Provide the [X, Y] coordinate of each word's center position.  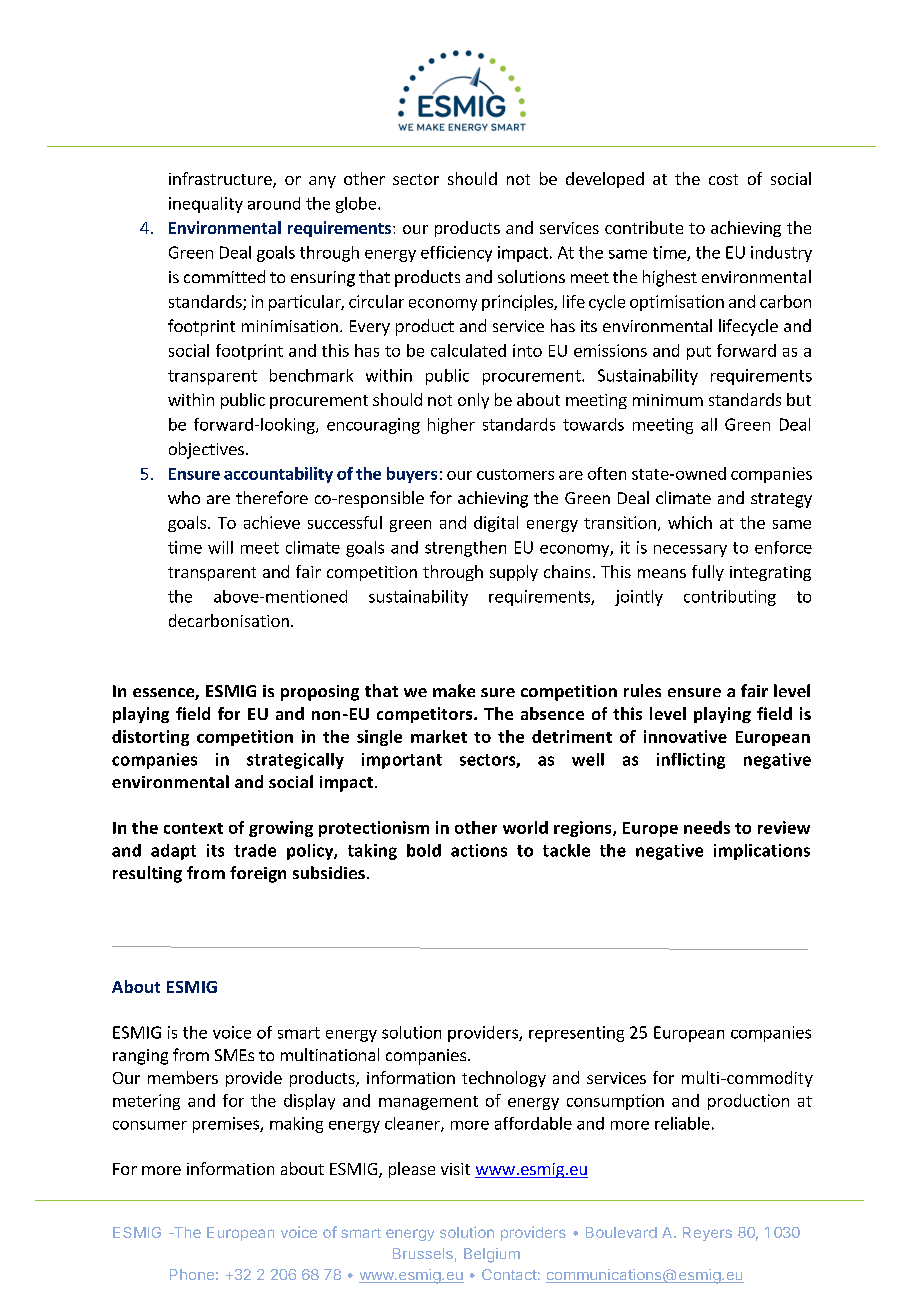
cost [723, 179]
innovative [685, 736]
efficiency [456, 254]
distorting [150, 738]
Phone [192, 1274]
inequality [206, 205]
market [439, 736]
